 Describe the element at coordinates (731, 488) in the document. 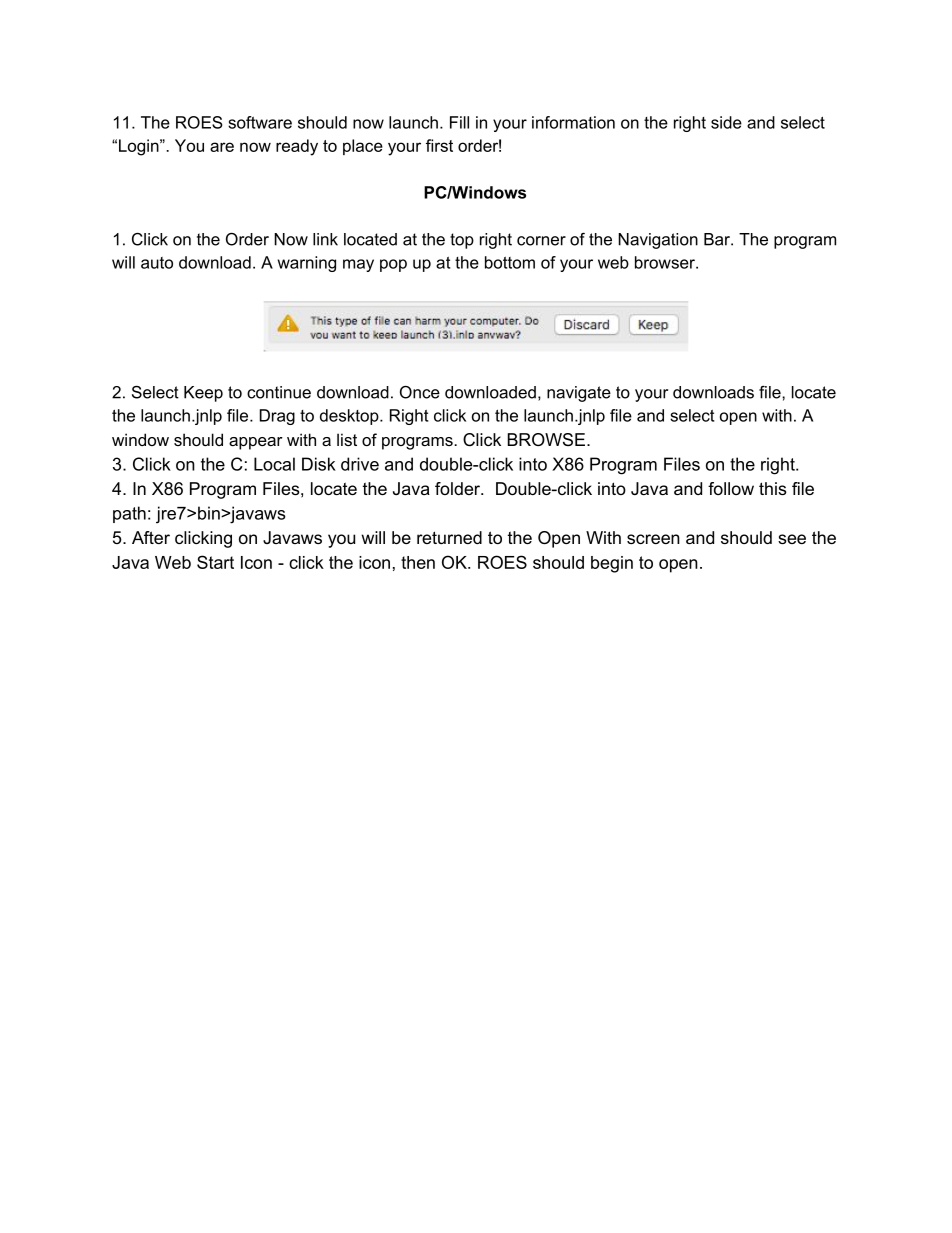

I see `follow` at that location.
